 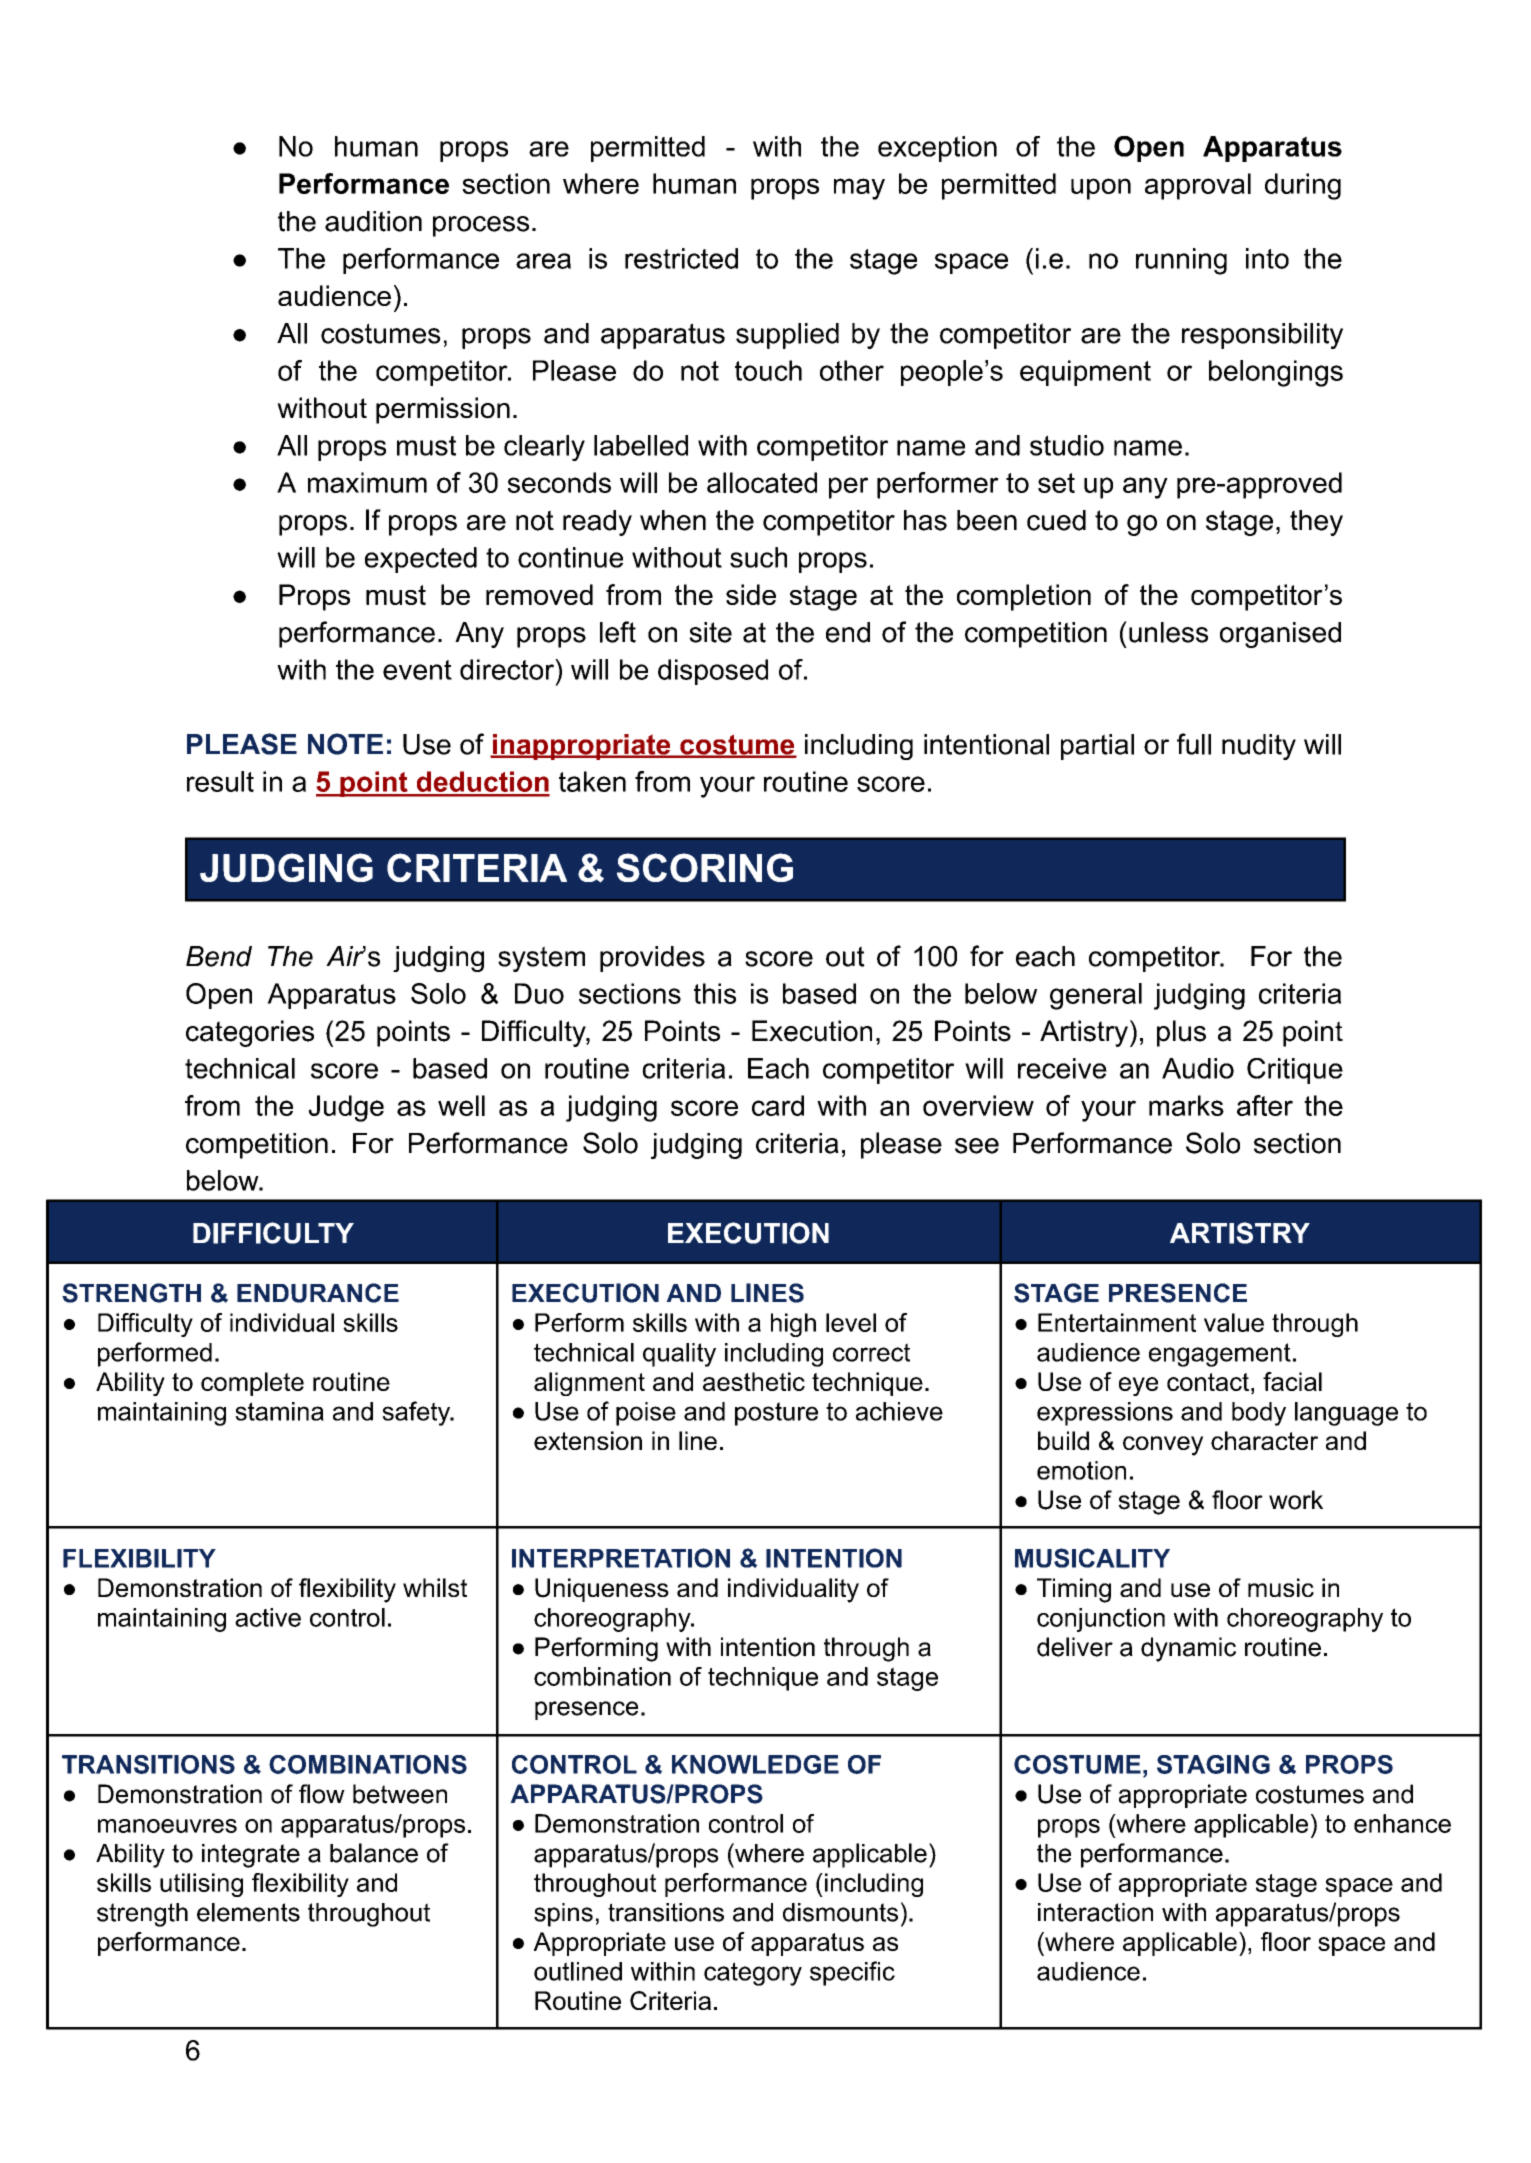 I want to click on work, so click(x=1296, y=1500).
